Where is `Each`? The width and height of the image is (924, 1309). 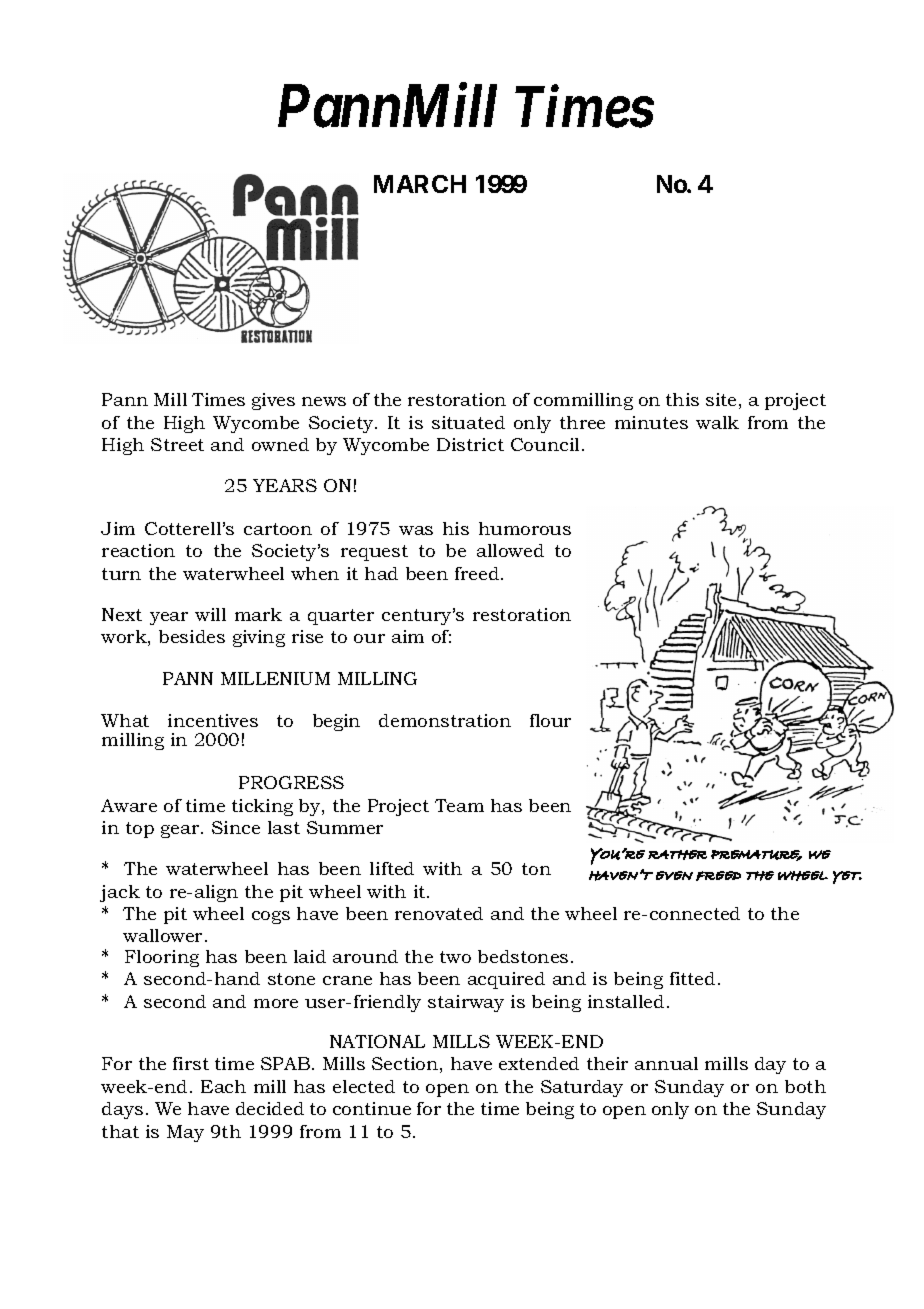
Each is located at coordinates (223, 1086).
